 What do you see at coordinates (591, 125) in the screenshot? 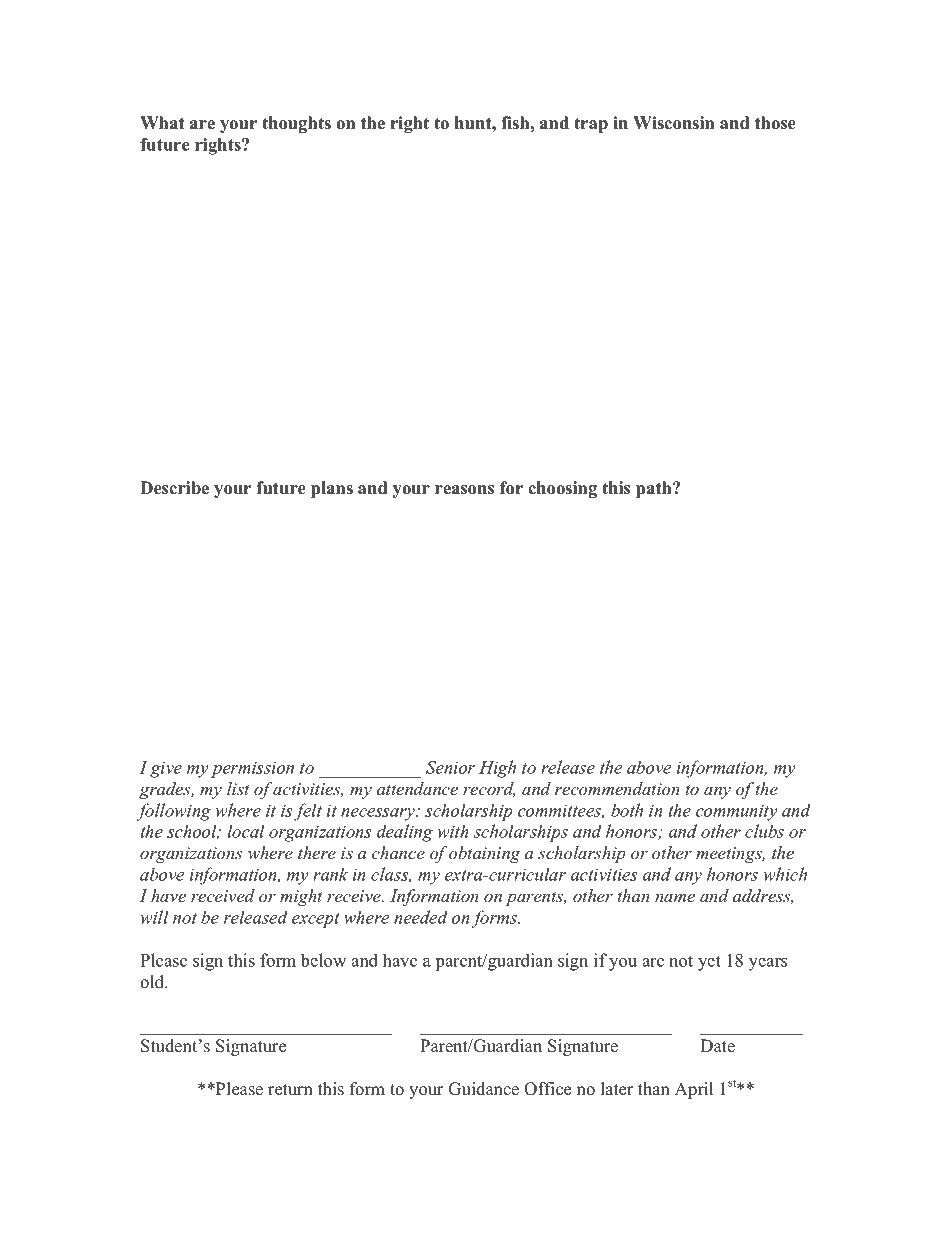
I see `trap` at bounding box center [591, 125].
